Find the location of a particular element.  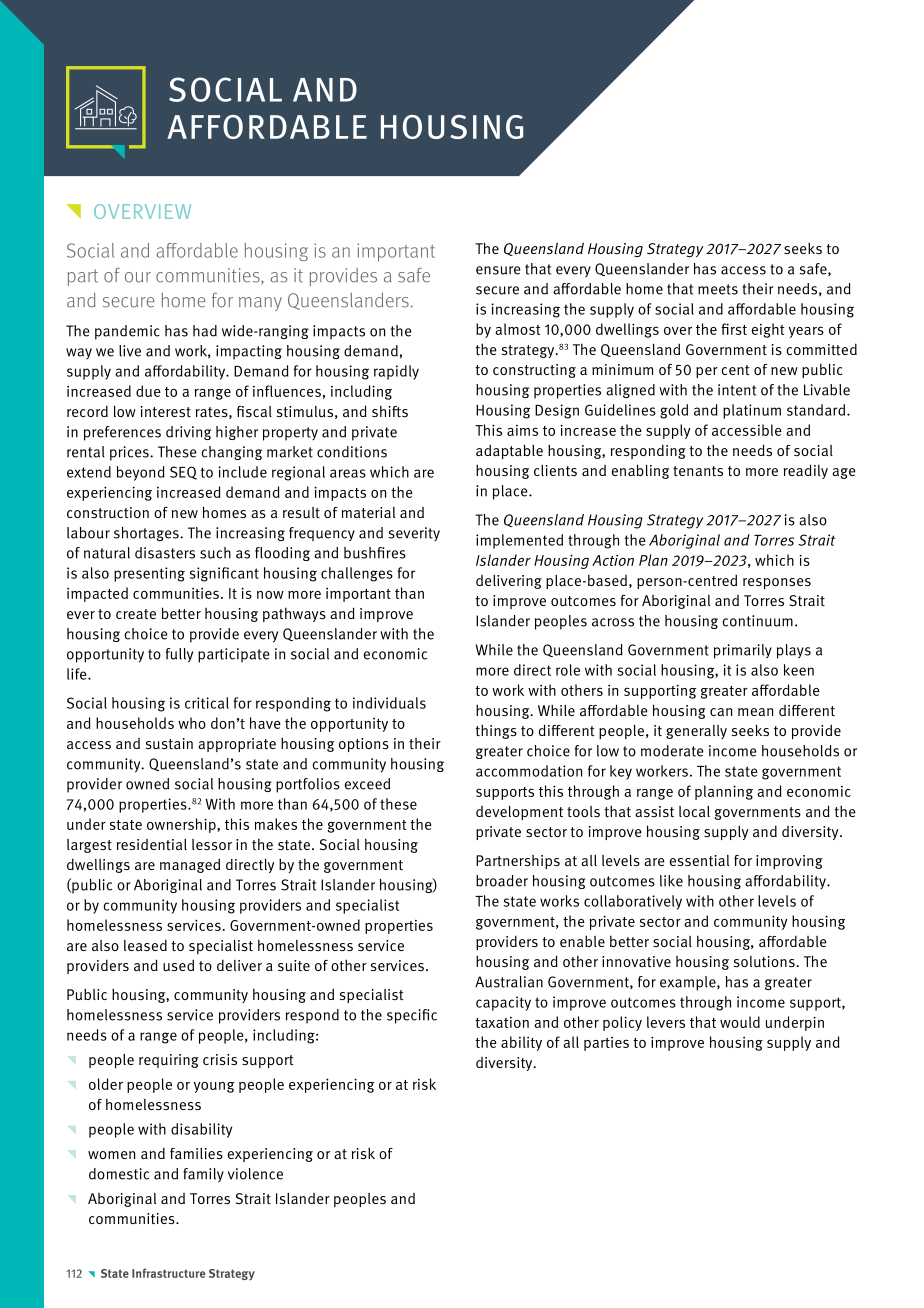

would is located at coordinates (740, 1022).
